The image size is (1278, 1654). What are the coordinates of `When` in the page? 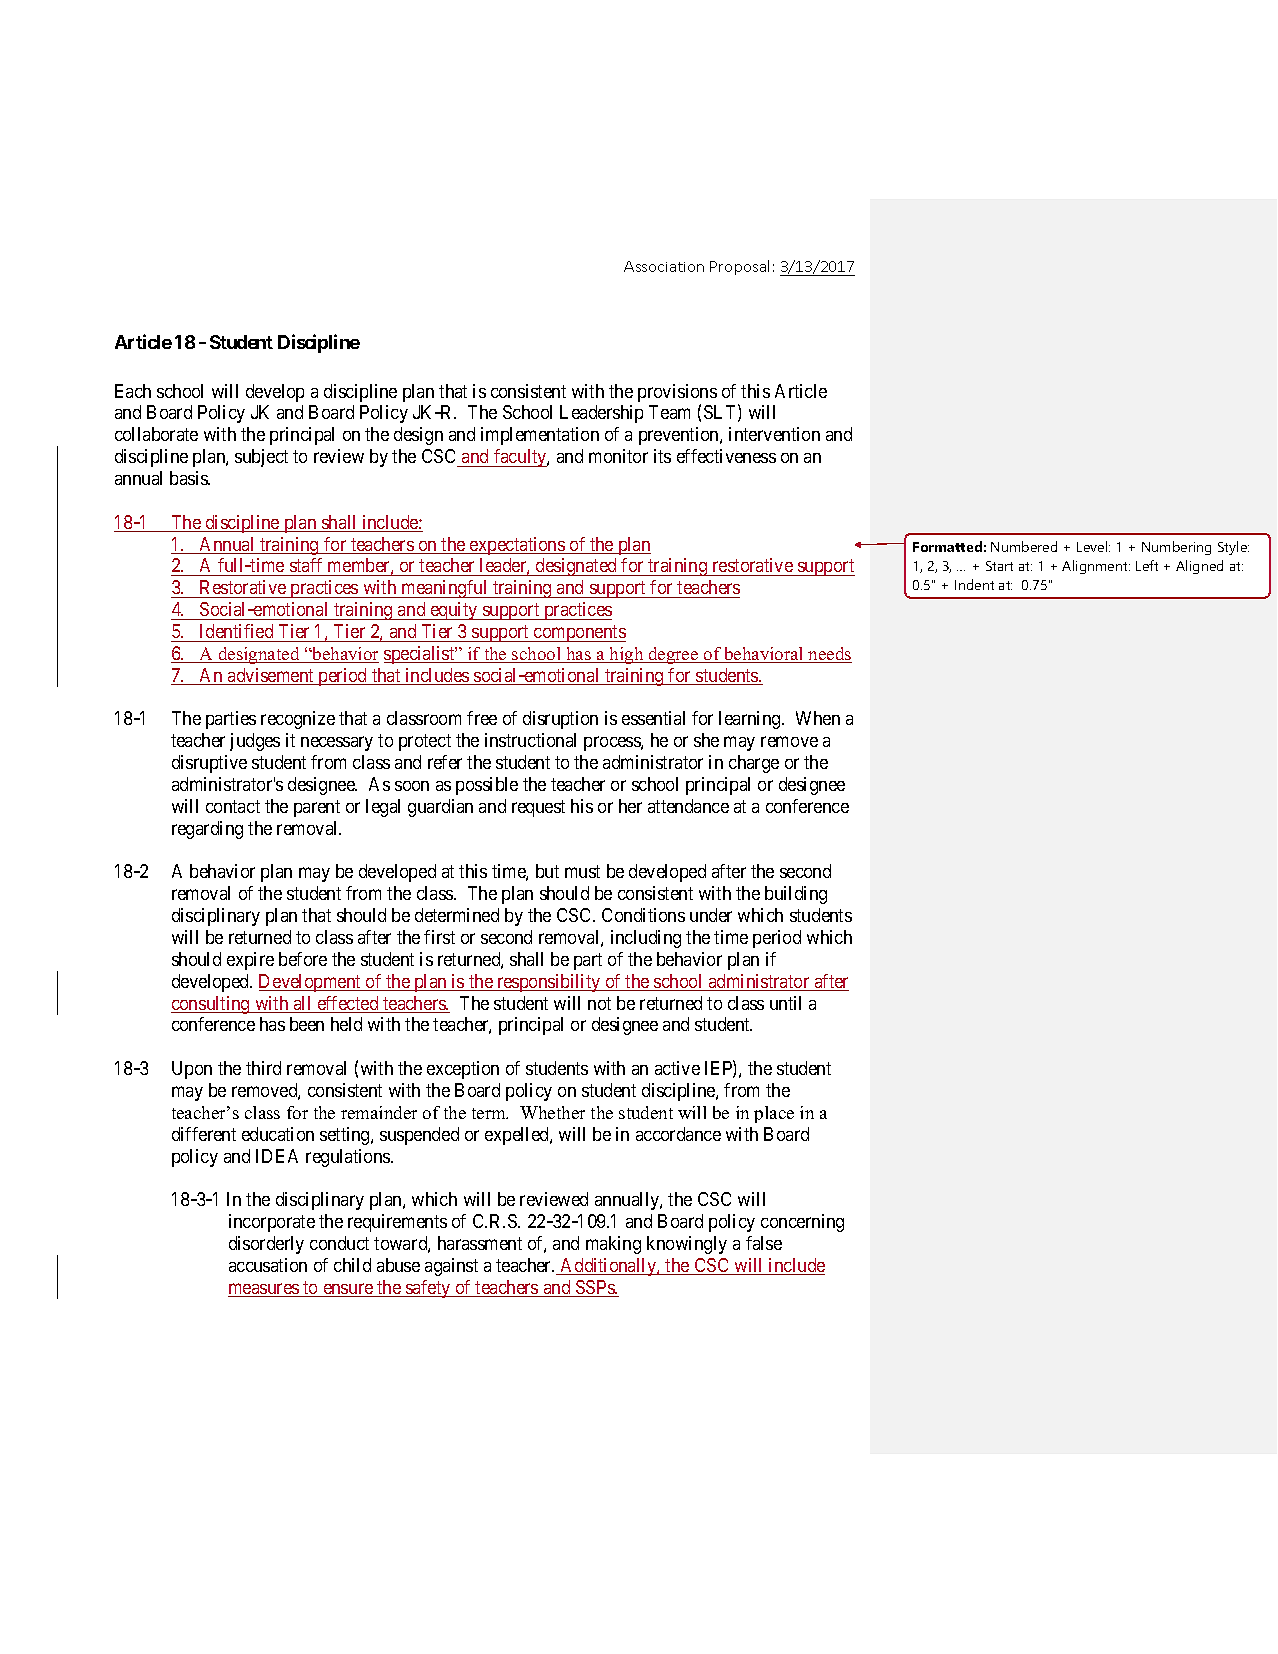 It's located at (818, 718).
